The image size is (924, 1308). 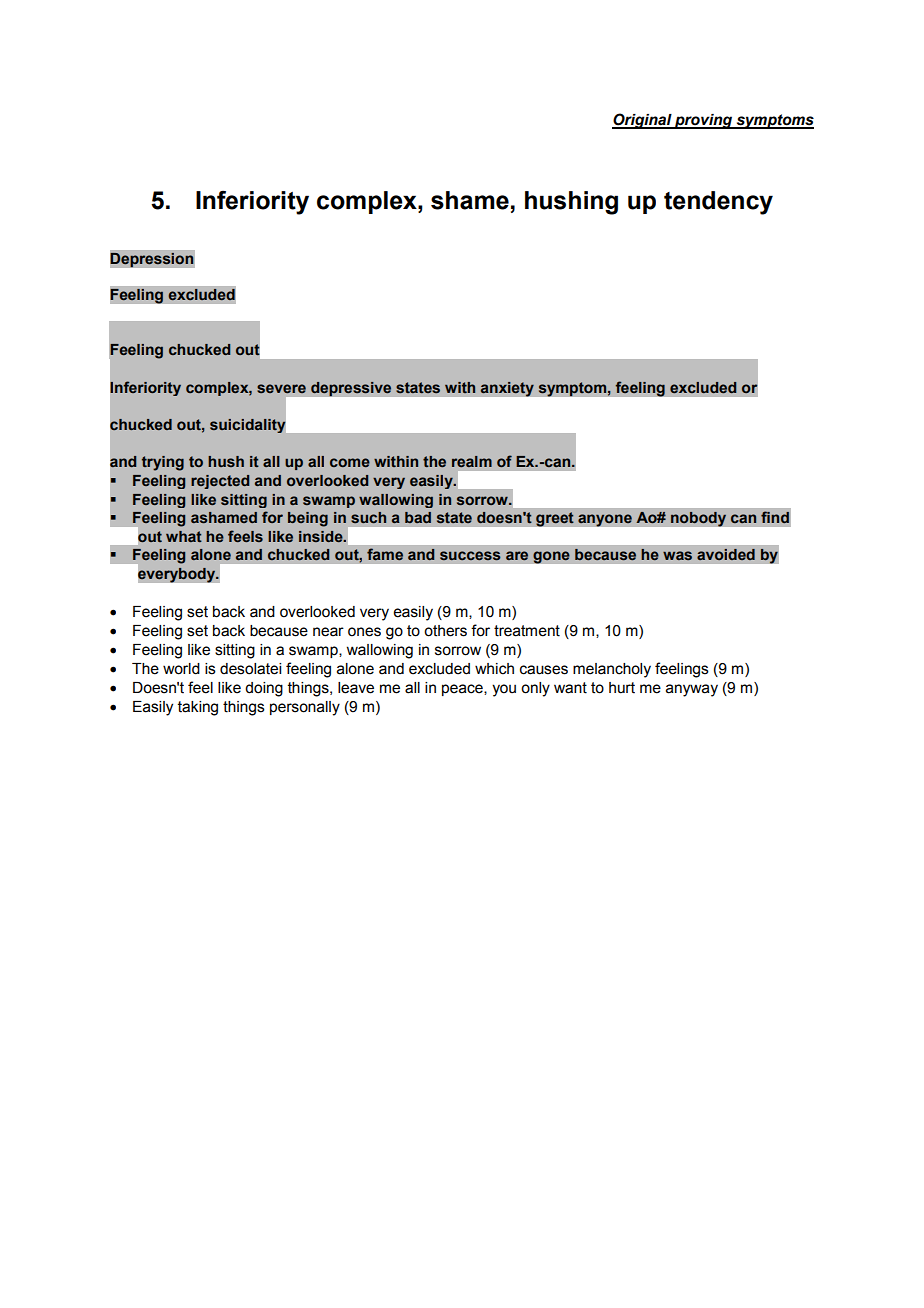 What do you see at coordinates (472, 461) in the page?
I see `realm` at bounding box center [472, 461].
